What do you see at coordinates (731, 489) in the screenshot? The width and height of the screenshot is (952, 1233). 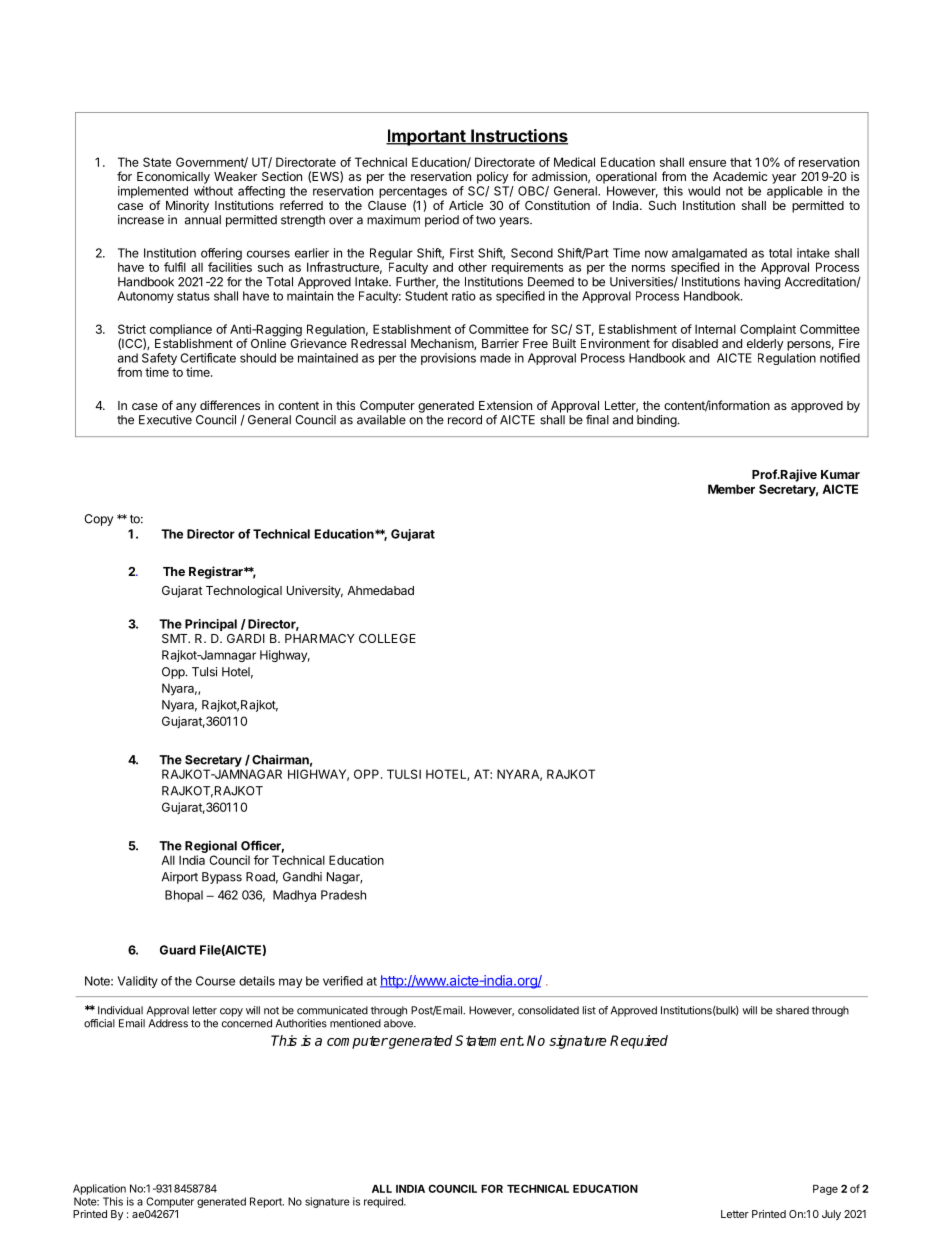 I see `Member` at bounding box center [731, 489].
